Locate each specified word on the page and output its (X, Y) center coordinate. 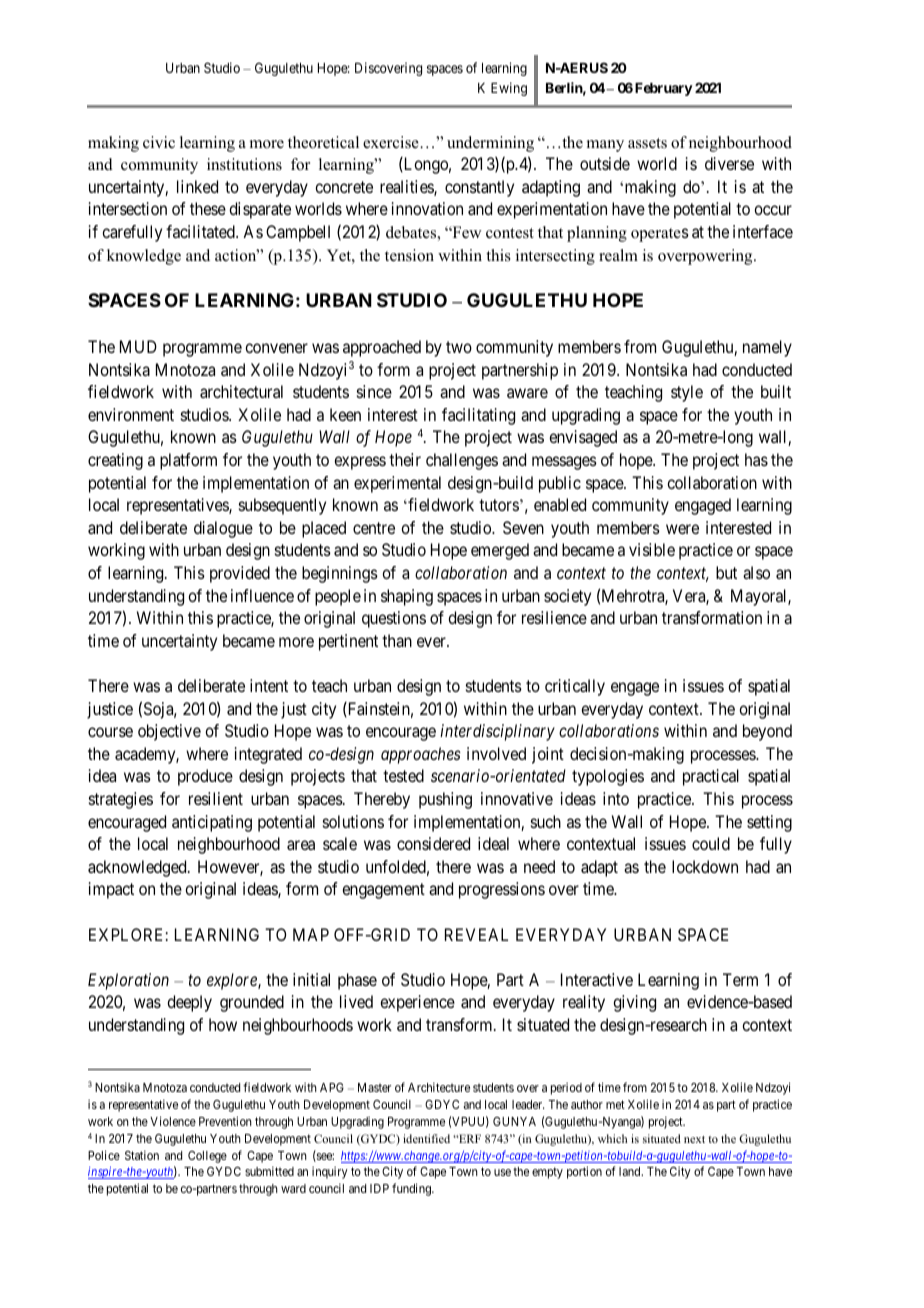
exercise (392, 142)
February (664, 89)
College (207, 1157)
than (397, 640)
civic (159, 142)
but (726, 572)
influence (262, 595)
